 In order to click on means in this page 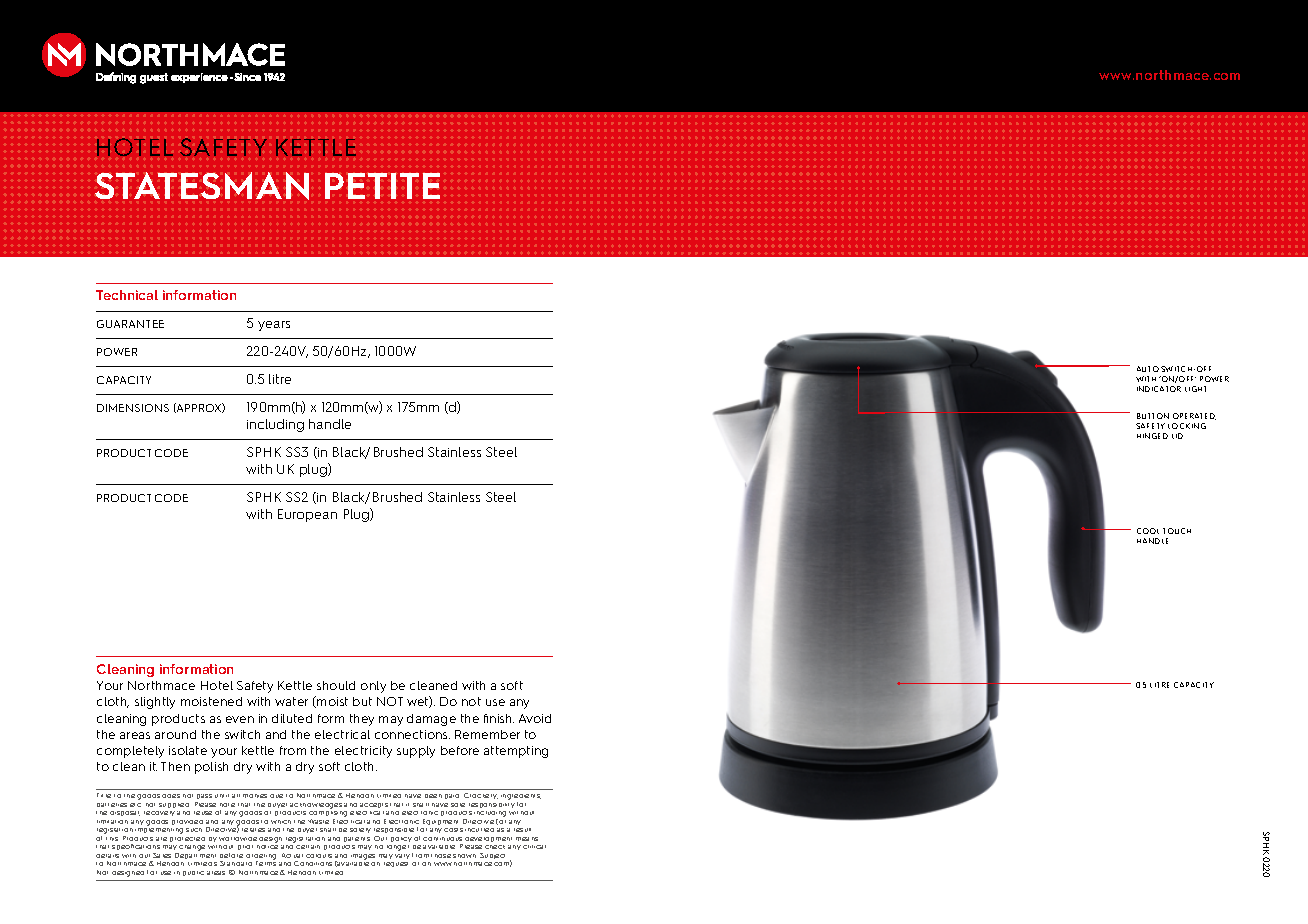, I will do `click(527, 839)`.
